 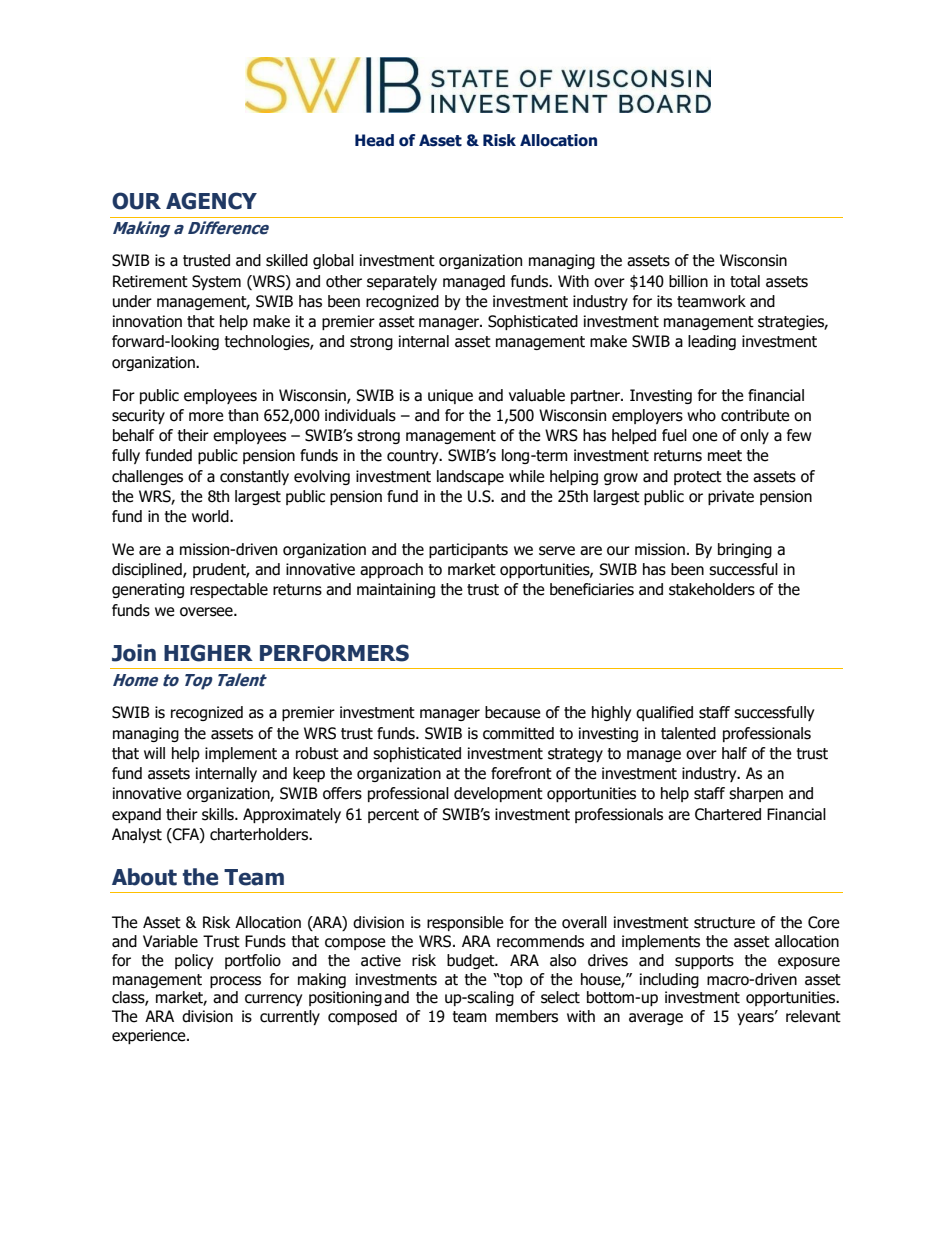 What do you see at coordinates (755, 415) in the document?
I see `contribute` at bounding box center [755, 415].
